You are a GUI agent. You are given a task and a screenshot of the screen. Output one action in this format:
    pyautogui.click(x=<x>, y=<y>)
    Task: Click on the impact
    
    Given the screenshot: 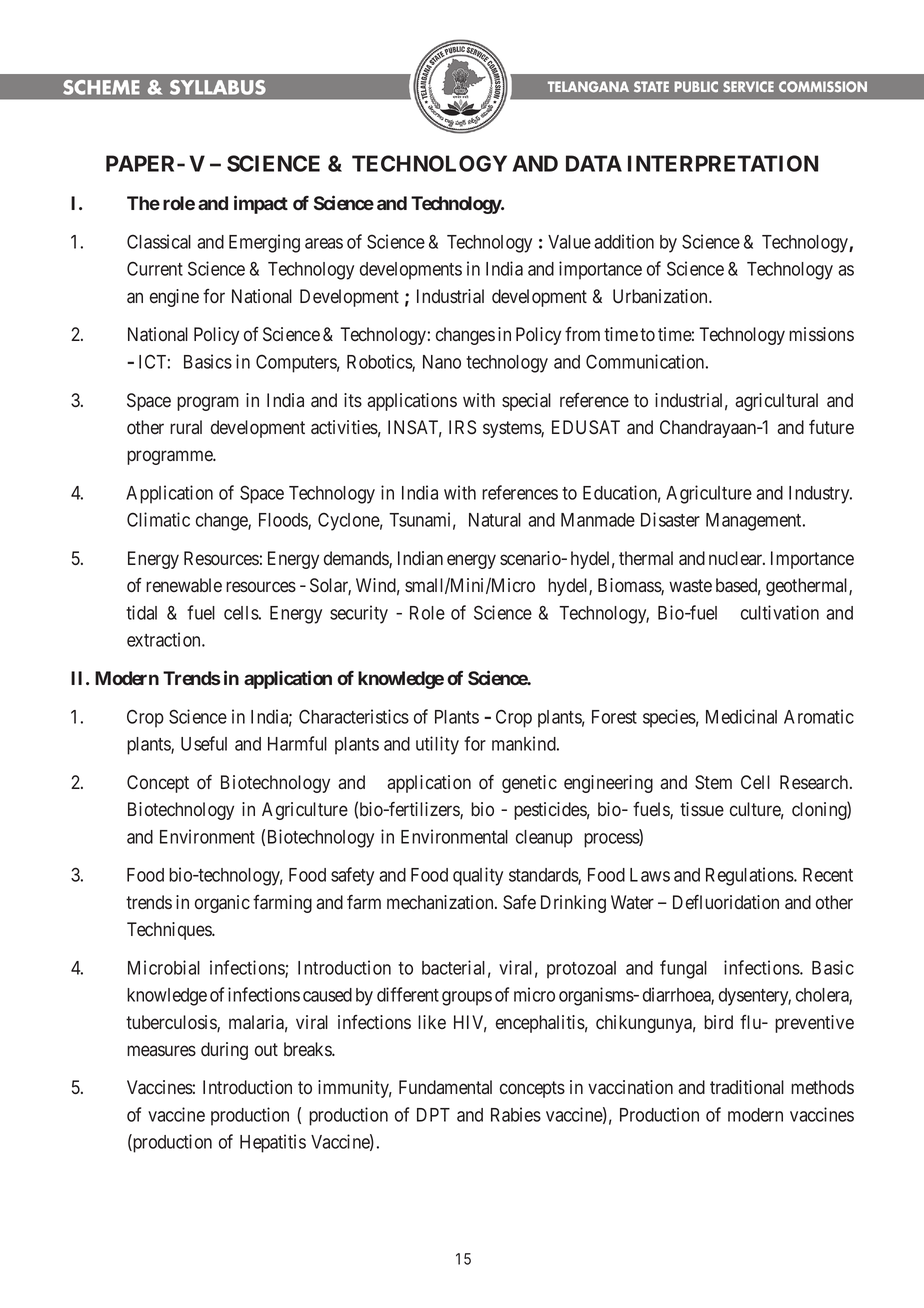 What is the action you would take?
    pyautogui.click(x=261, y=204)
